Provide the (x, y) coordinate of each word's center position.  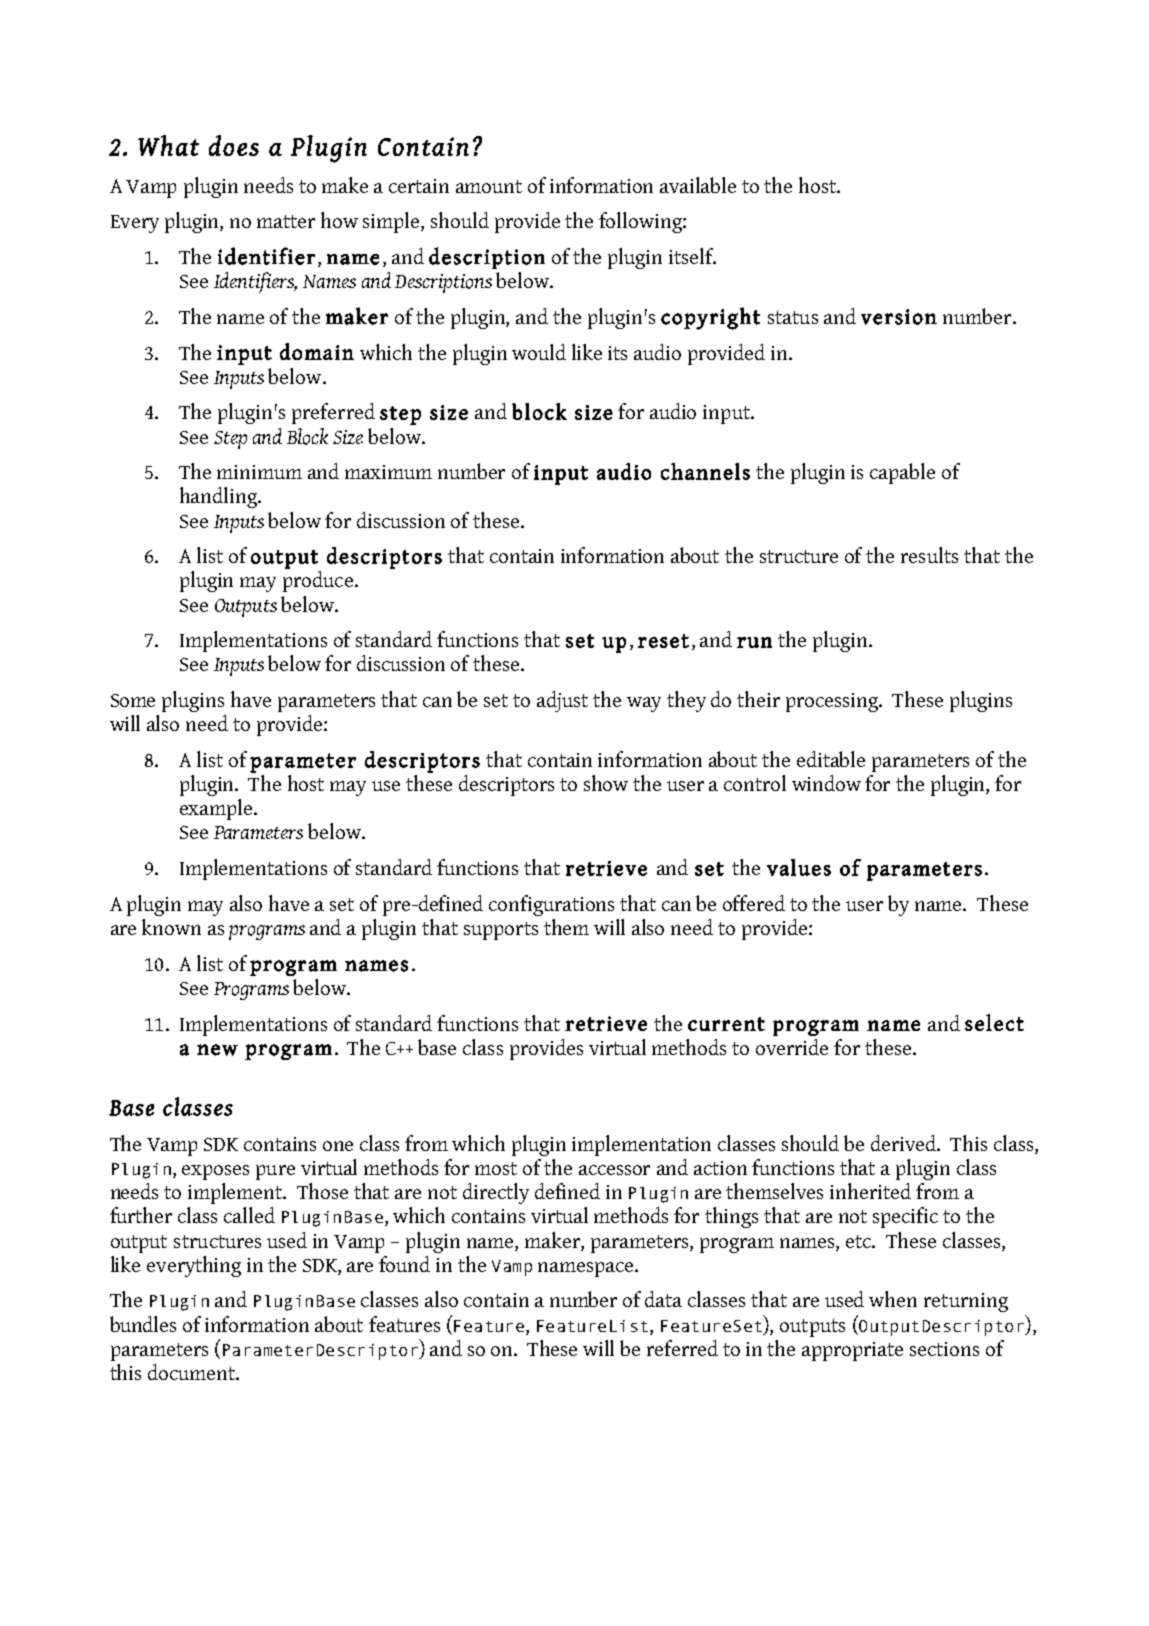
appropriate (852, 1351)
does (234, 145)
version (899, 317)
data (663, 1299)
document (193, 1372)
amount (489, 186)
